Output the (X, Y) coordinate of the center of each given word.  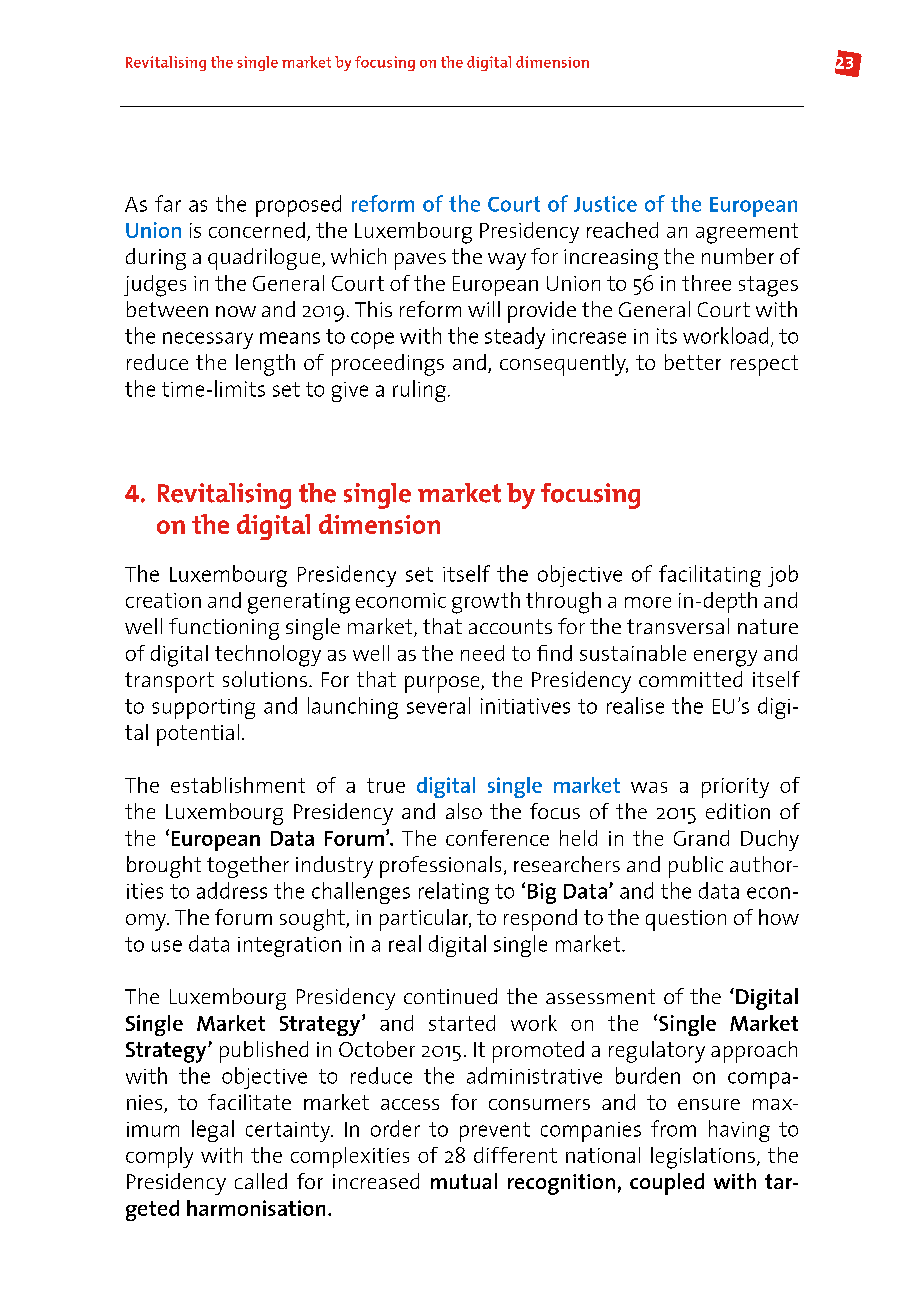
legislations (703, 1158)
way (507, 261)
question (686, 920)
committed (690, 679)
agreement (747, 233)
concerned (257, 230)
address (232, 890)
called (261, 1181)
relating (454, 893)
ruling (419, 391)
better (693, 362)
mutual (464, 1181)
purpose (443, 684)
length (265, 365)
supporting (203, 709)
